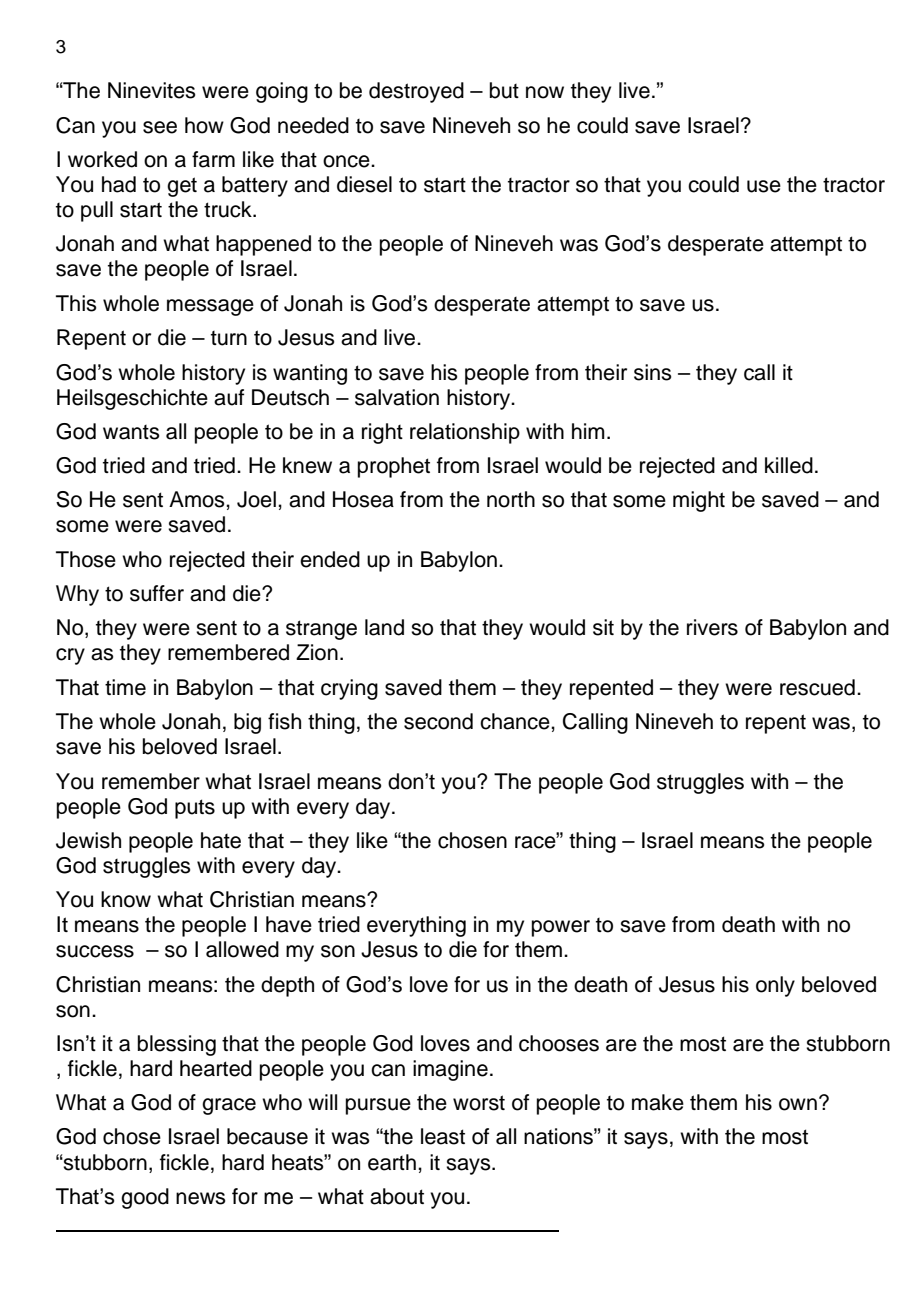  What do you see at coordinates (443, 1136) in the screenshot?
I see `least` at bounding box center [443, 1136].
